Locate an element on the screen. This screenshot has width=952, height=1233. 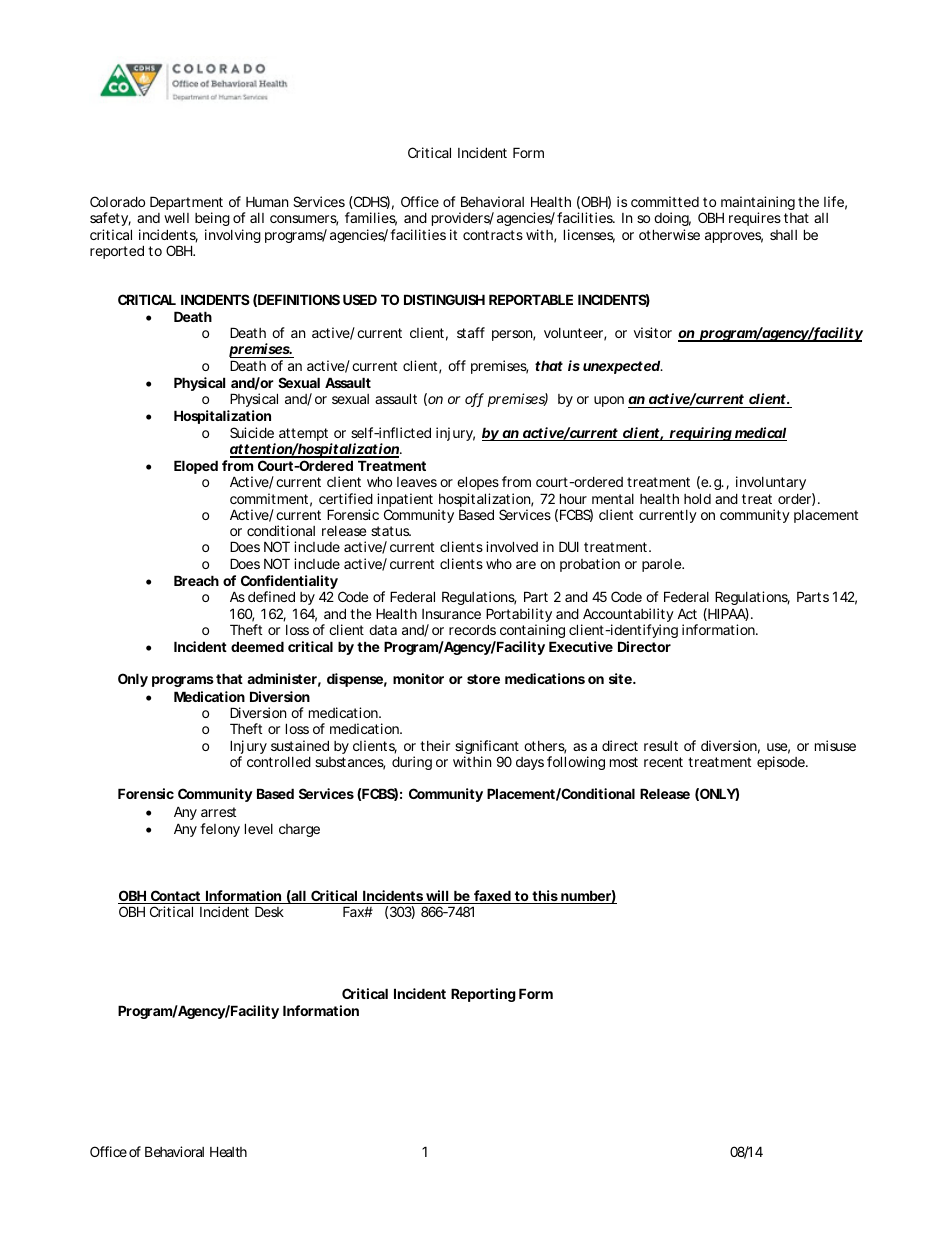
days is located at coordinates (530, 763).
